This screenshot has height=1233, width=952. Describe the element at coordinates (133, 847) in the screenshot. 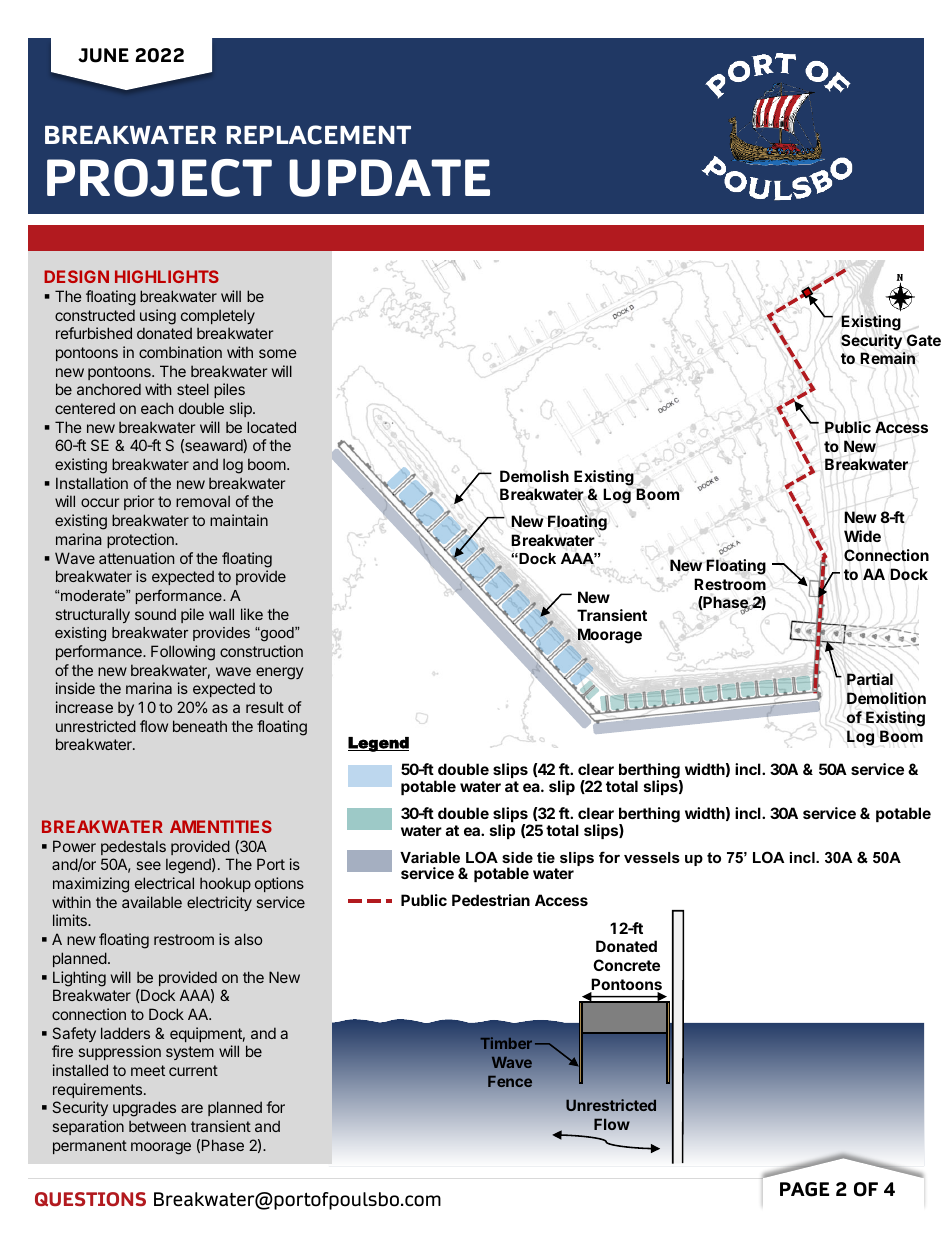

I see `pedestals` at that location.
